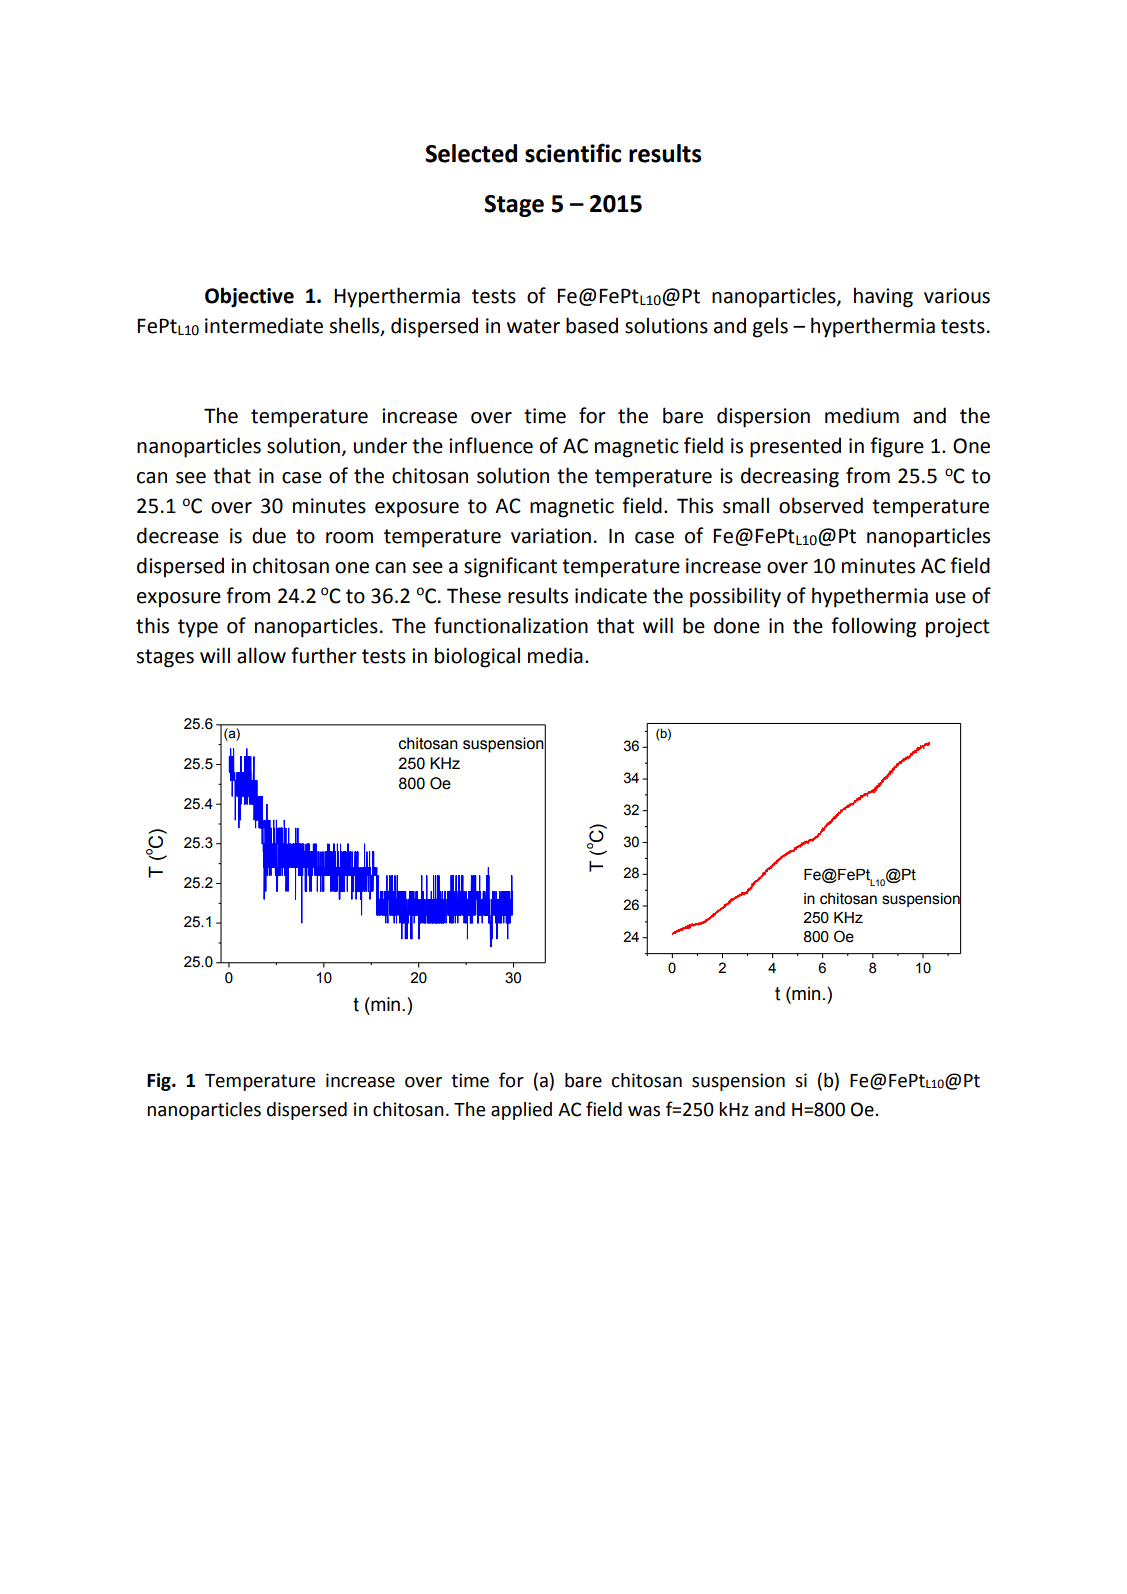 The height and width of the screenshot is (1594, 1127). I want to click on medium, so click(862, 415).
